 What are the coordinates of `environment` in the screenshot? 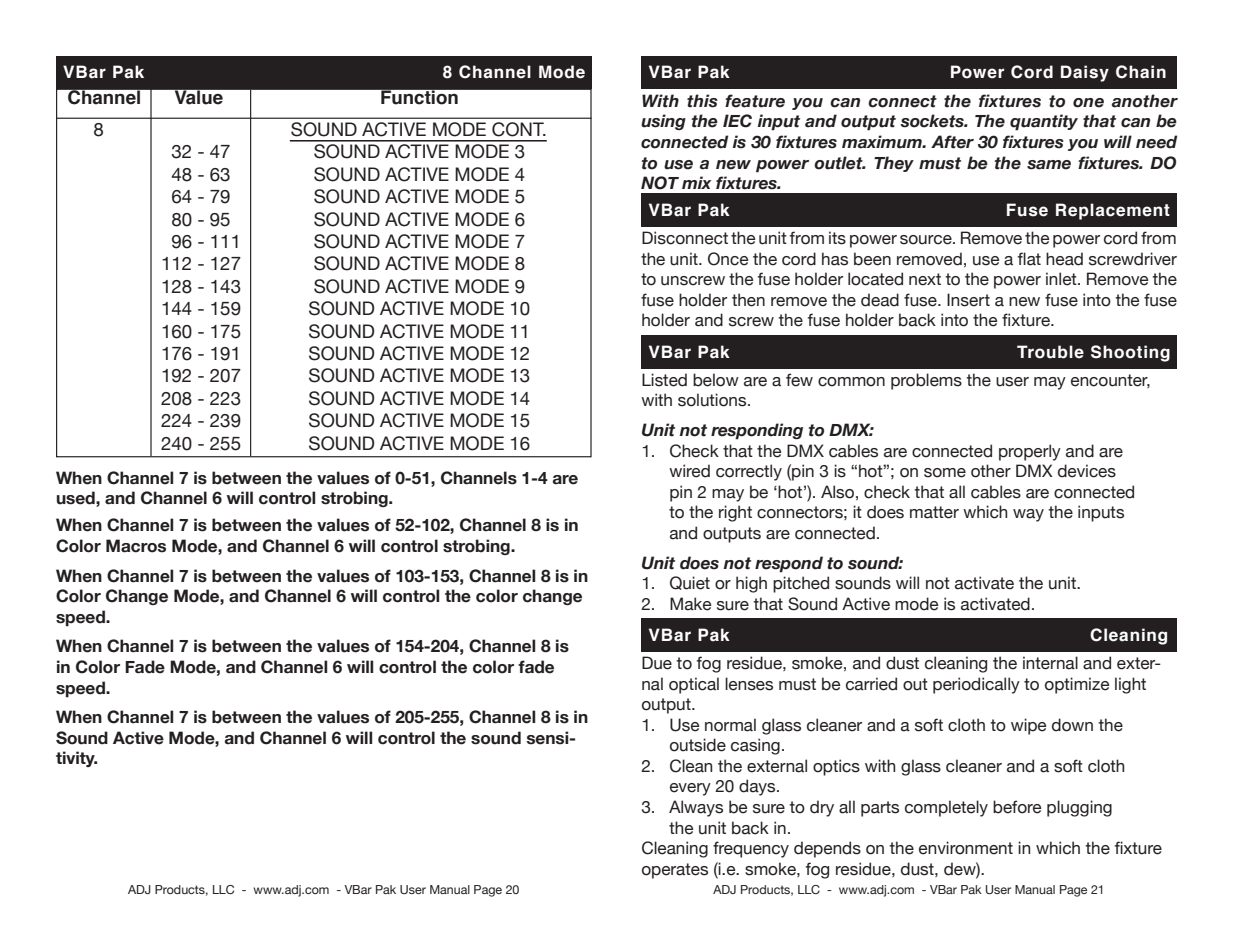 It's located at (966, 848).
